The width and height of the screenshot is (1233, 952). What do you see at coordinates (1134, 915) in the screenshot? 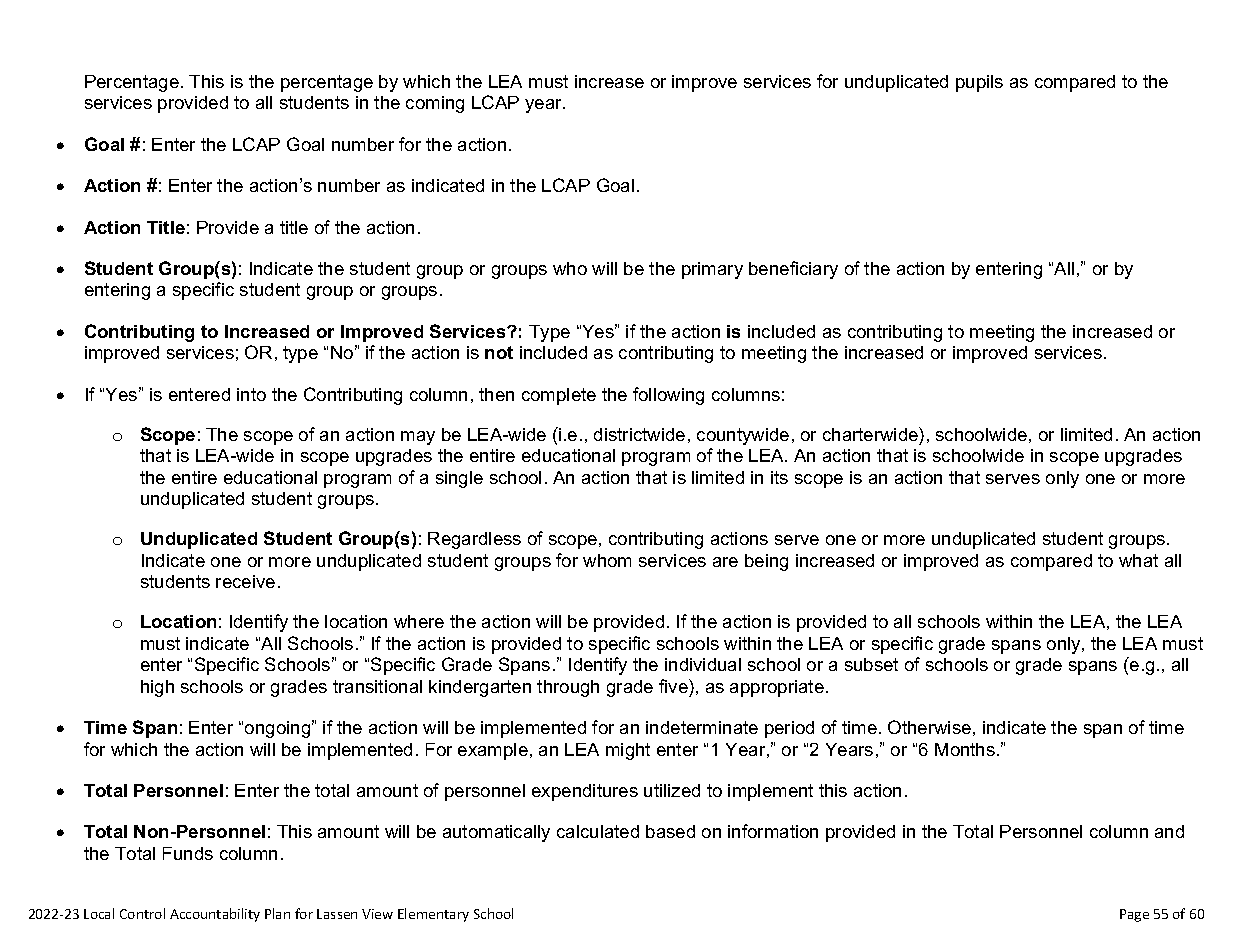
I see `Page` at bounding box center [1134, 915].
